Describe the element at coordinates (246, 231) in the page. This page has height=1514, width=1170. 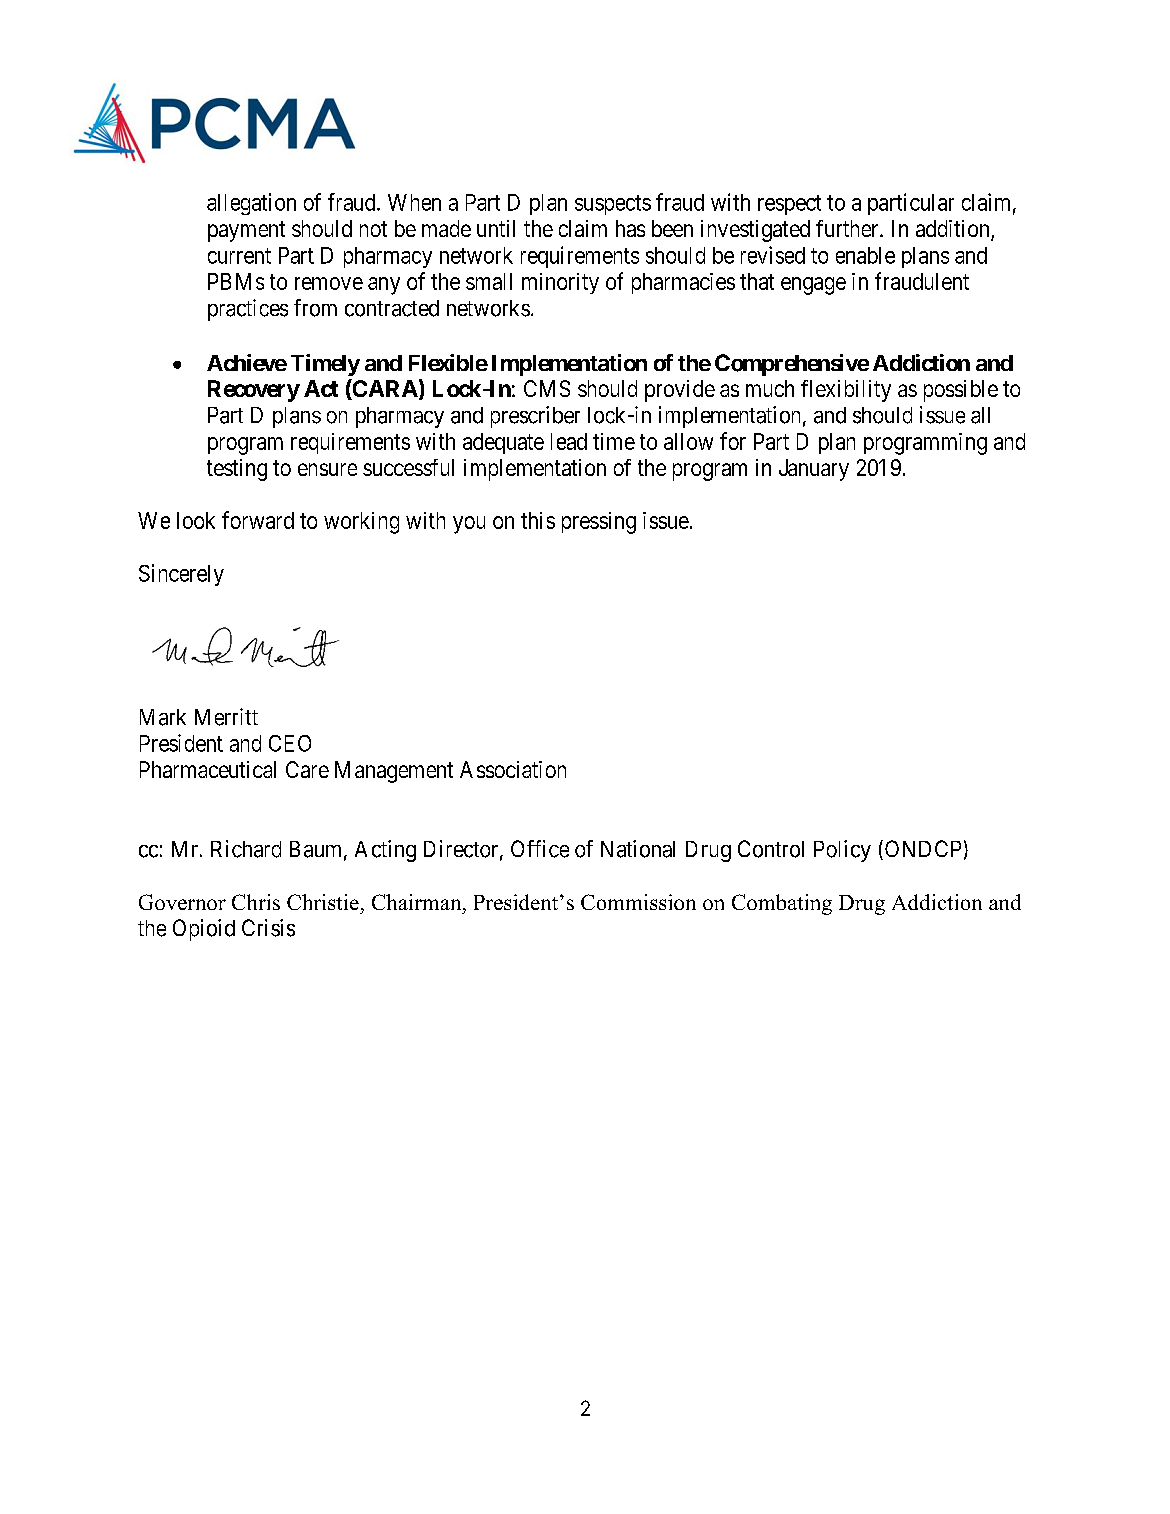
I see `payment` at that location.
